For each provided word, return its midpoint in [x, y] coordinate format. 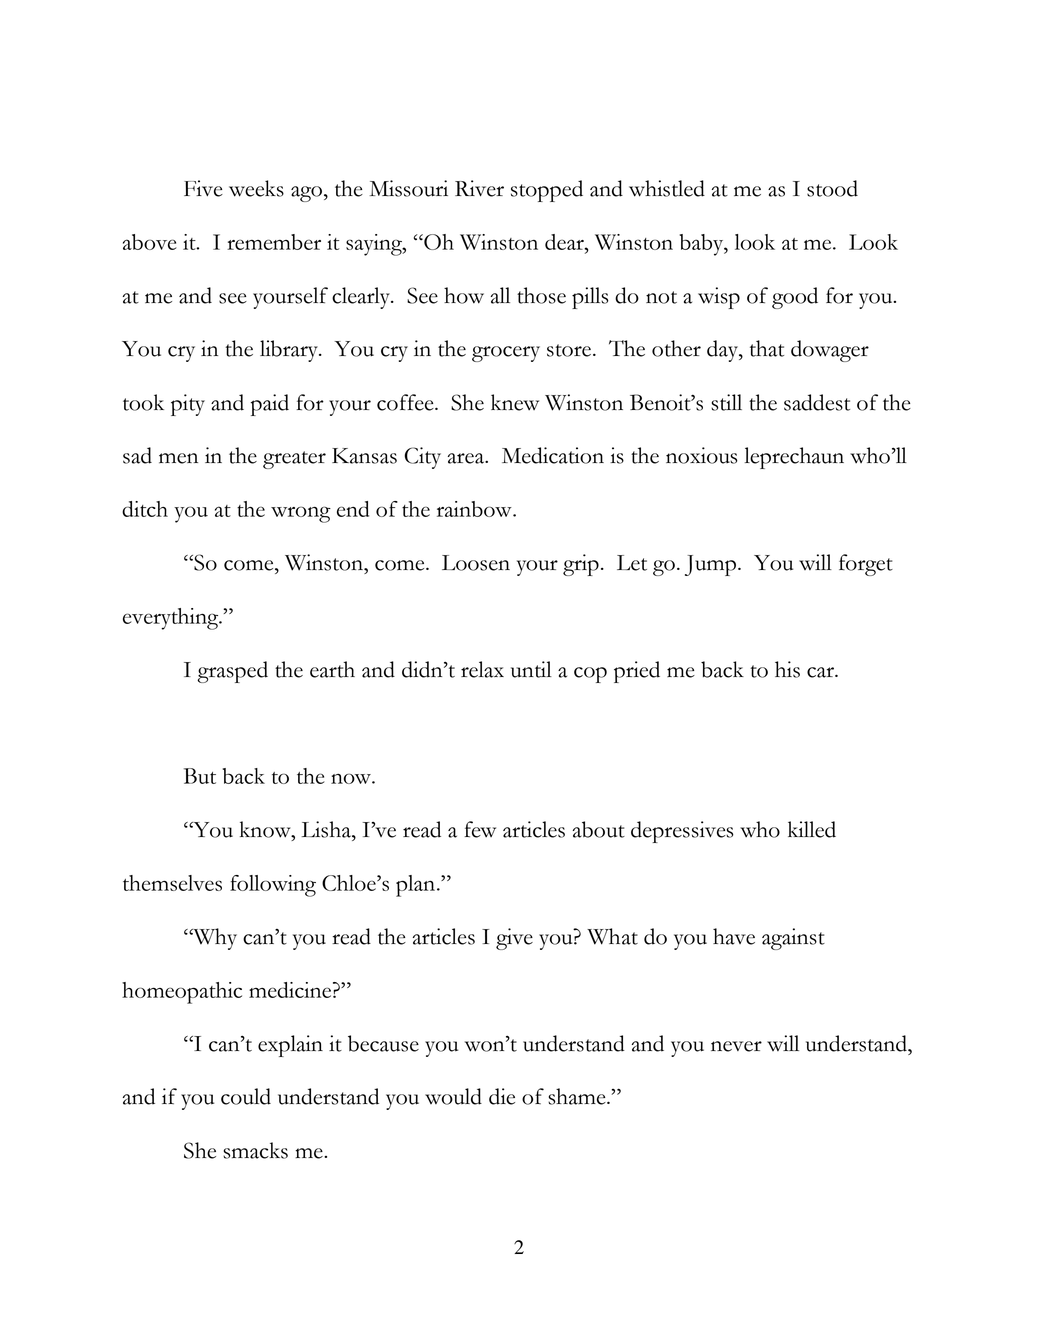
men [178, 458]
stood [832, 188]
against [793, 939]
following [273, 886]
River [479, 188]
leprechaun [794, 458]
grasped [232, 672]
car [821, 672]
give [514, 939]
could [246, 1096]
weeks [256, 188]
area [467, 458]
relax [482, 669]
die [502, 1096]
